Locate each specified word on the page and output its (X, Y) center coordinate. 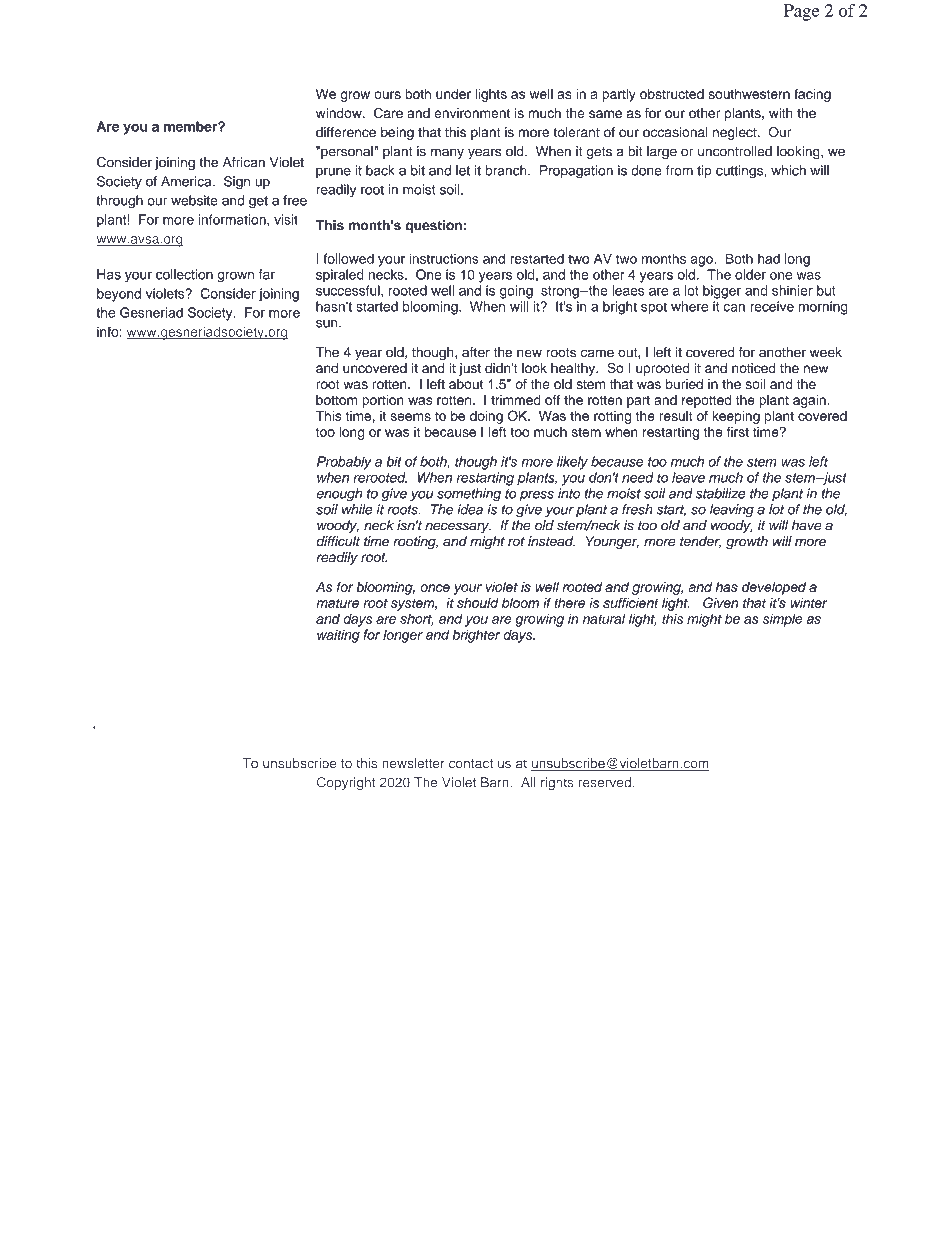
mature (337, 603)
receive (772, 306)
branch (507, 170)
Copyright (346, 783)
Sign (237, 183)
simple (783, 620)
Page (801, 12)
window (340, 113)
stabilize (721, 493)
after (476, 352)
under (453, 94)
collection (184, 274)
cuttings (740, 172)
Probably (344, 463)
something (469, 495)
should (478, 603)
